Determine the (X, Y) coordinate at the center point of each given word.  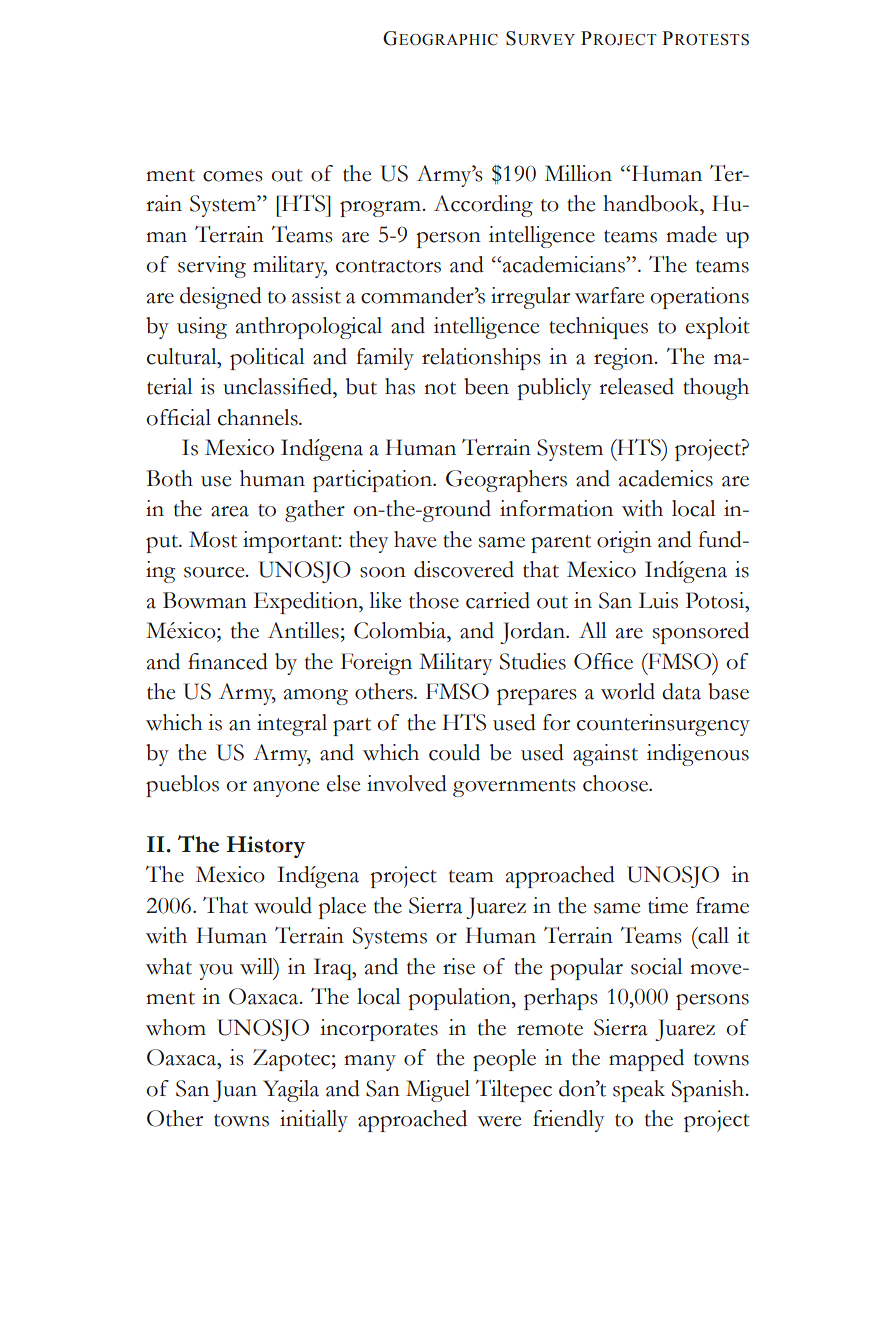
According (483, 206)
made (691, 234)
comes (233, 176)
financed (228, 661)
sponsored (701, 633)
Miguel (438, 1091)
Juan (235, 1091)
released (636, 386)
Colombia (401, 630)
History (265, 847)
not (440, 388)
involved (407, 783)
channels (259, 417)
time (668, 905)
